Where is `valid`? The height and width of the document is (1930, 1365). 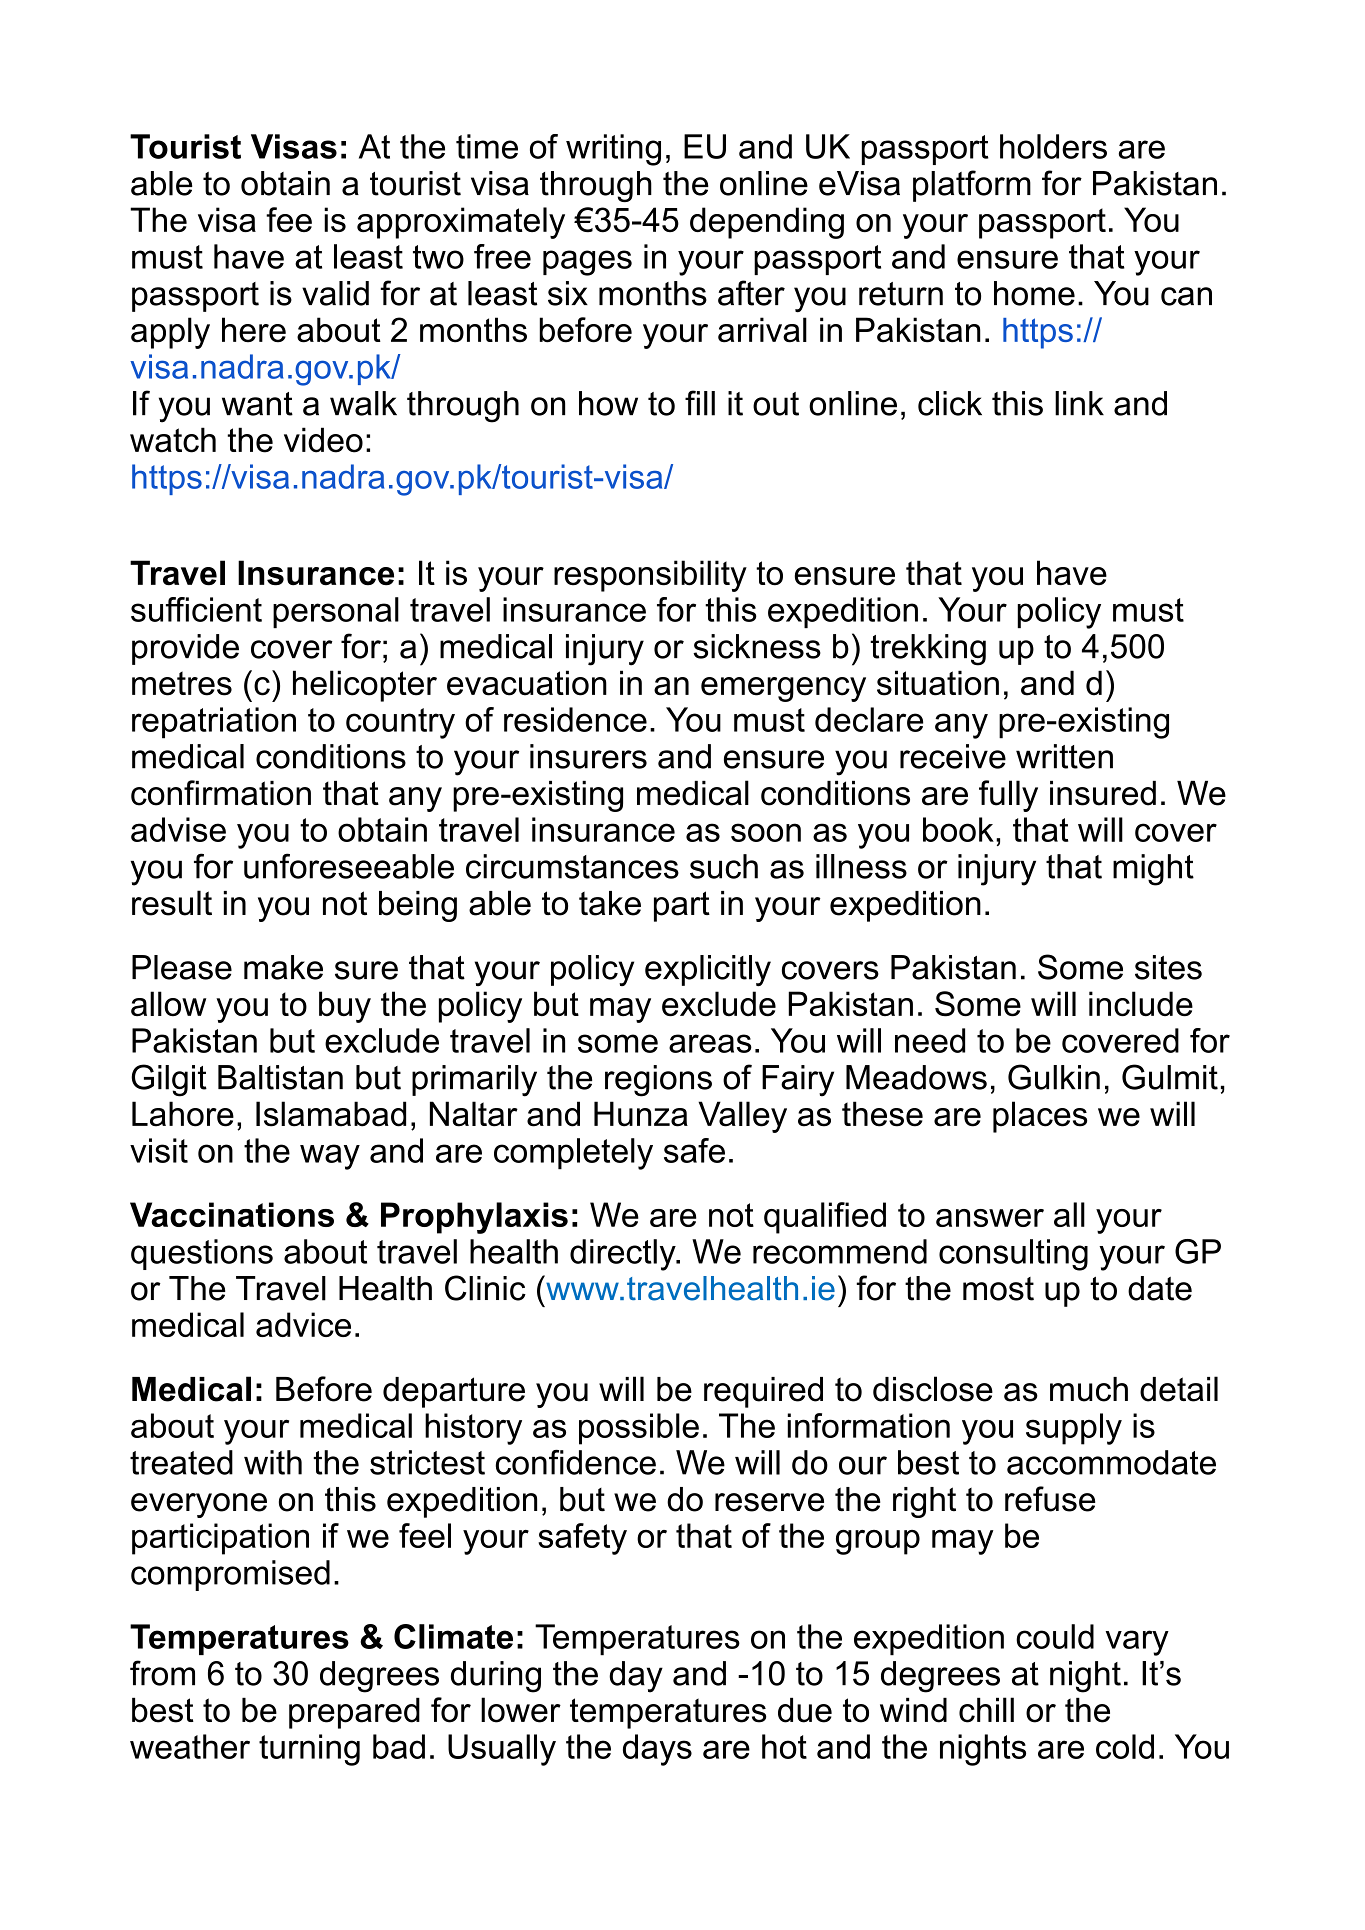
valid is located at coordinates (335, 293).
